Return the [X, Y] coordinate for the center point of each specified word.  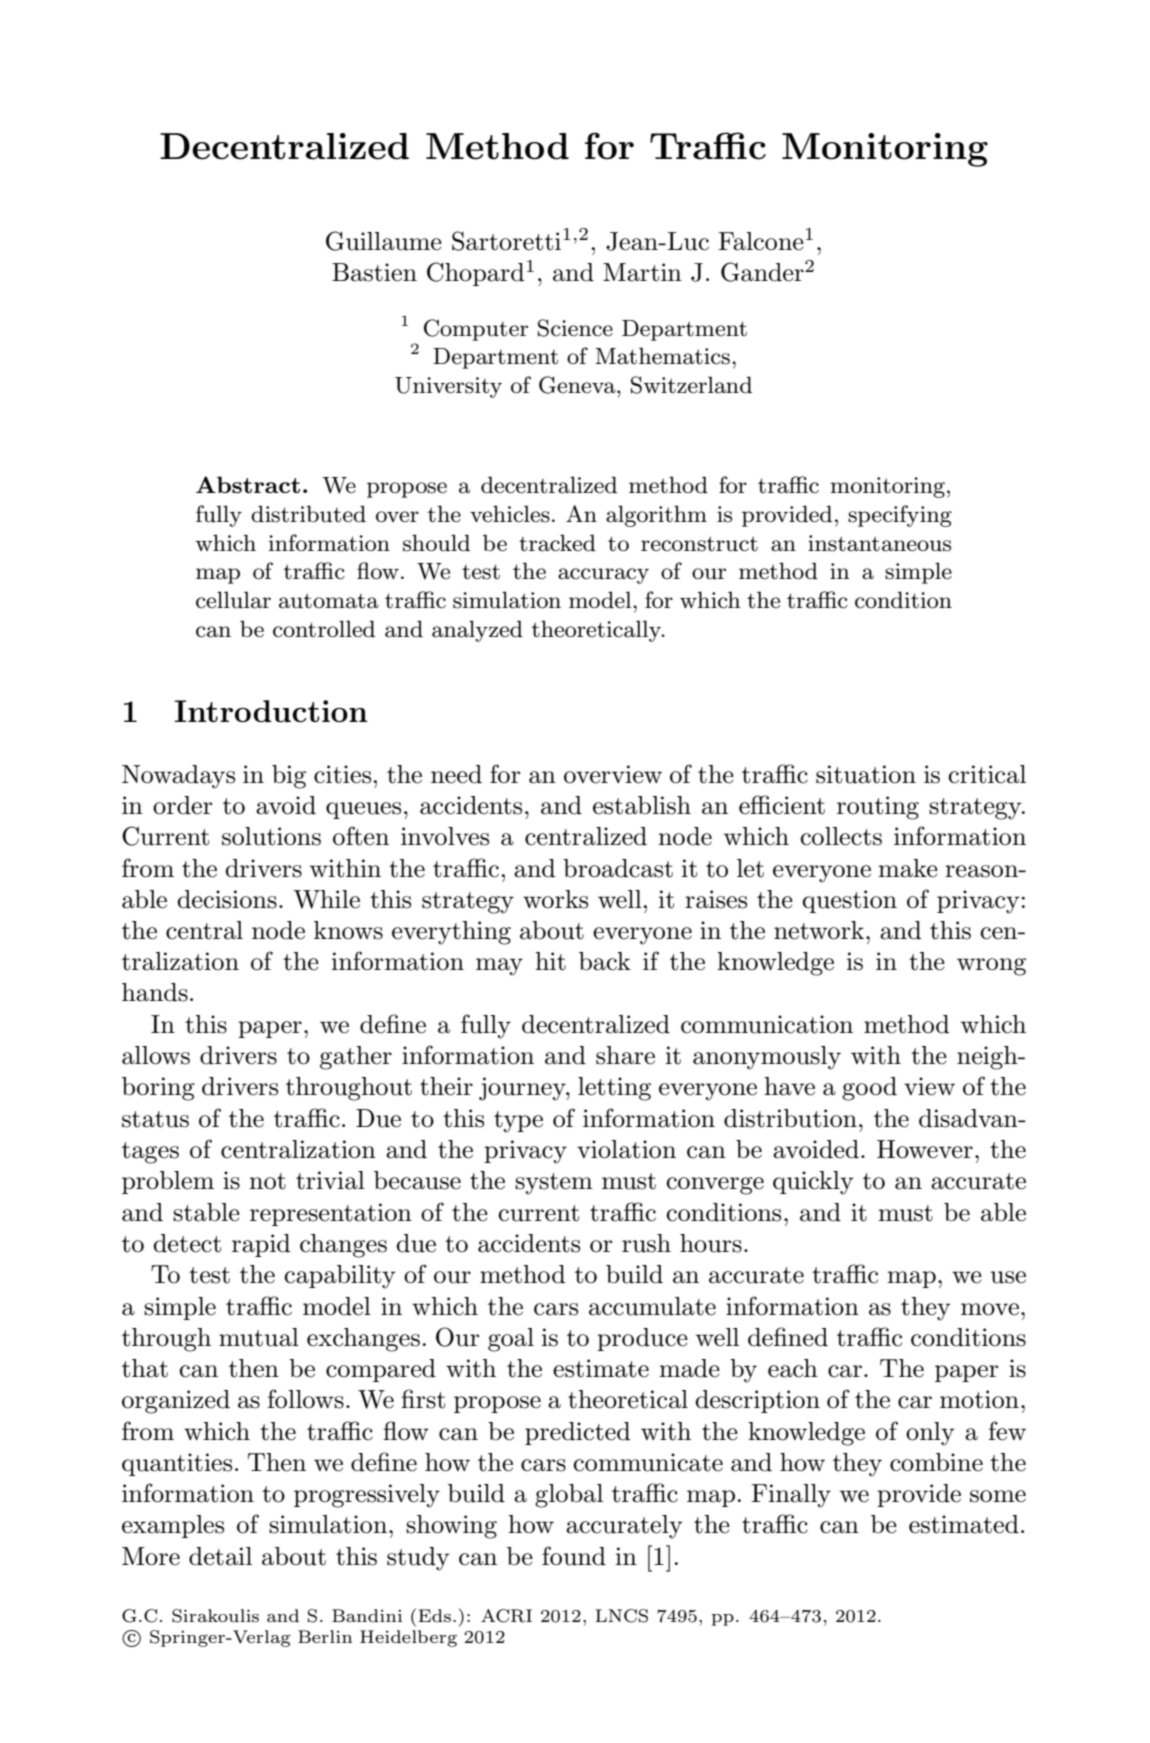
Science [575, 328]
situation [866, 774]
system [554, 1184]
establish [642, 805]
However [925, 1149]
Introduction [271, 711]
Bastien [374, 272]
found [574, 1556]
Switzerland [691, 385]
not [267, 1181]
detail [220, 1556]
